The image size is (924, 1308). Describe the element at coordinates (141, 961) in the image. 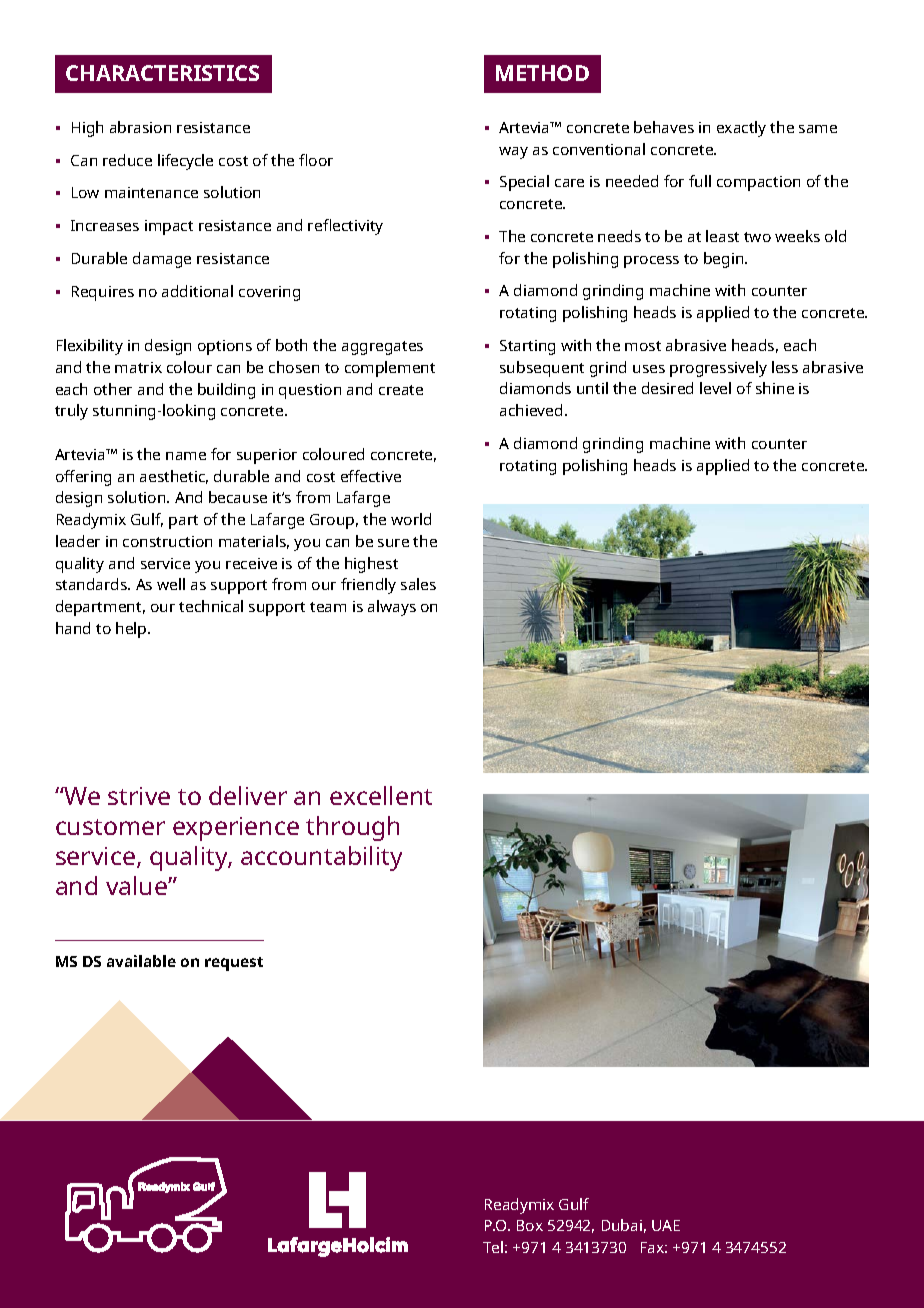

I see `available` at that location.
